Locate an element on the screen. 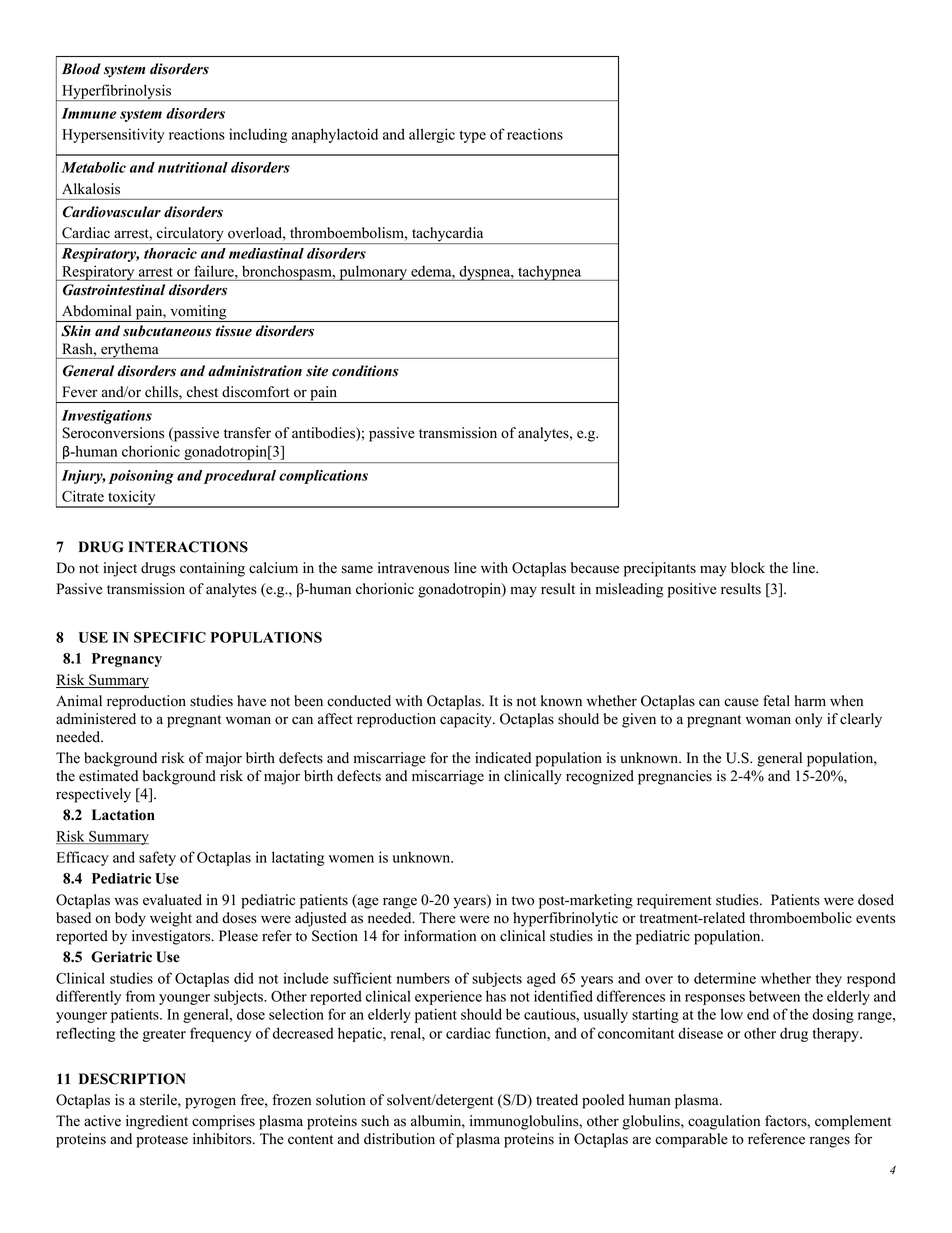  toxicity is located at coordinates (132, 499).
